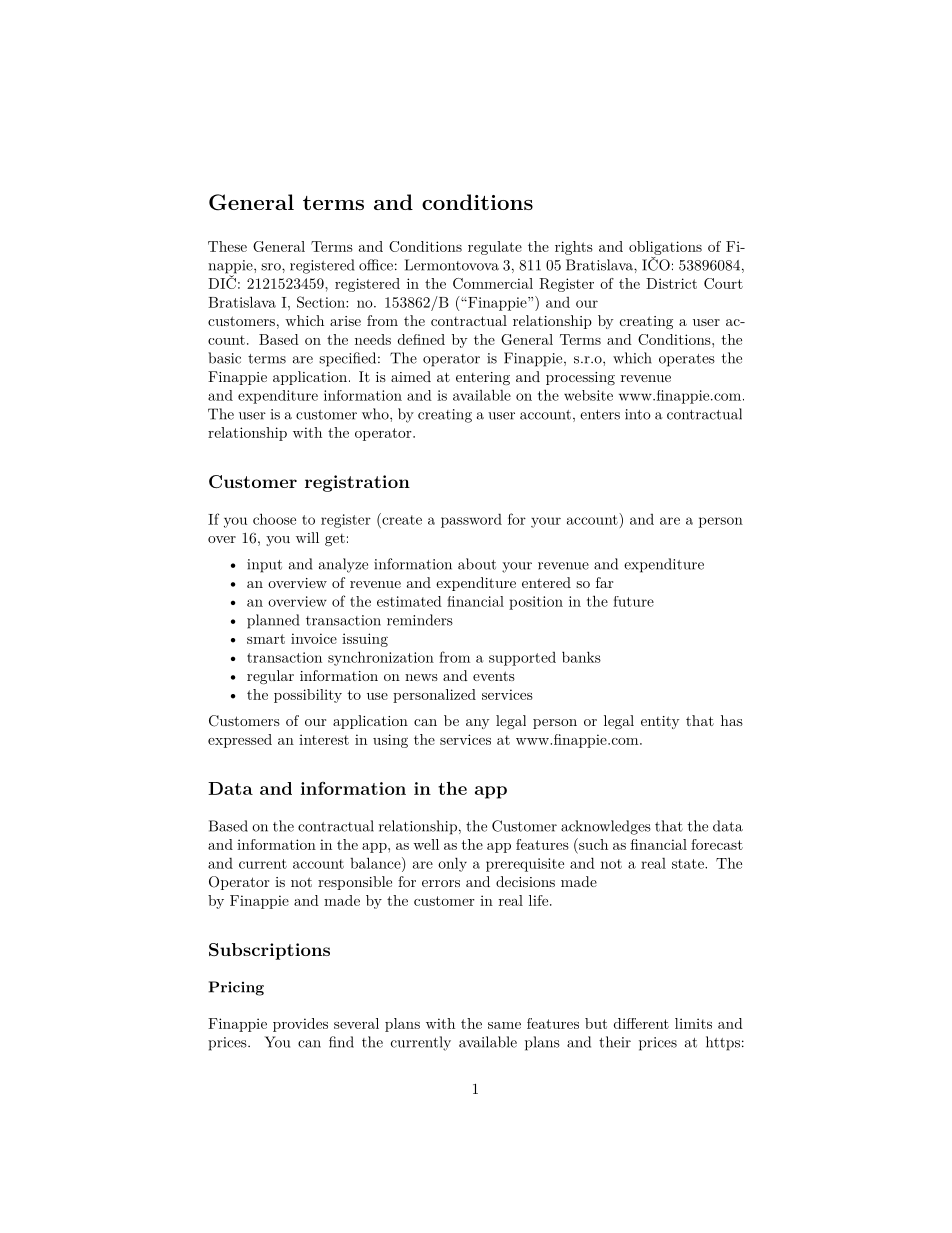 This screenshot has height=1233, width=952. Describe the element at coordinates (274, 519) in the screenshot. I see `choose` at that location.
